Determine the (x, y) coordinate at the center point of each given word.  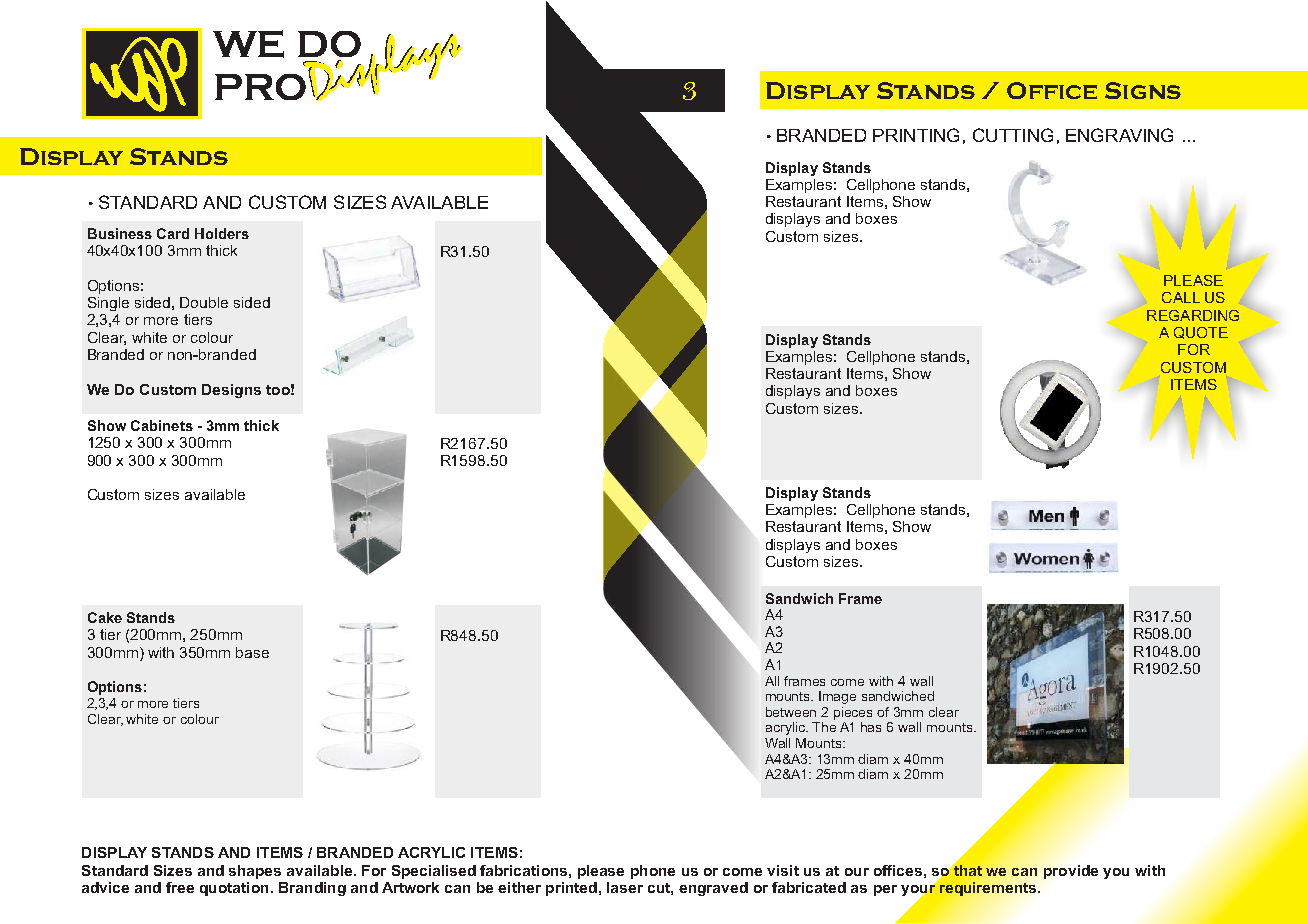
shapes (255, 872)
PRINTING (916, 135)
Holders (222, 233)
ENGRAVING (1119, 135)
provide (1071, 872)
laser (625, 887)
